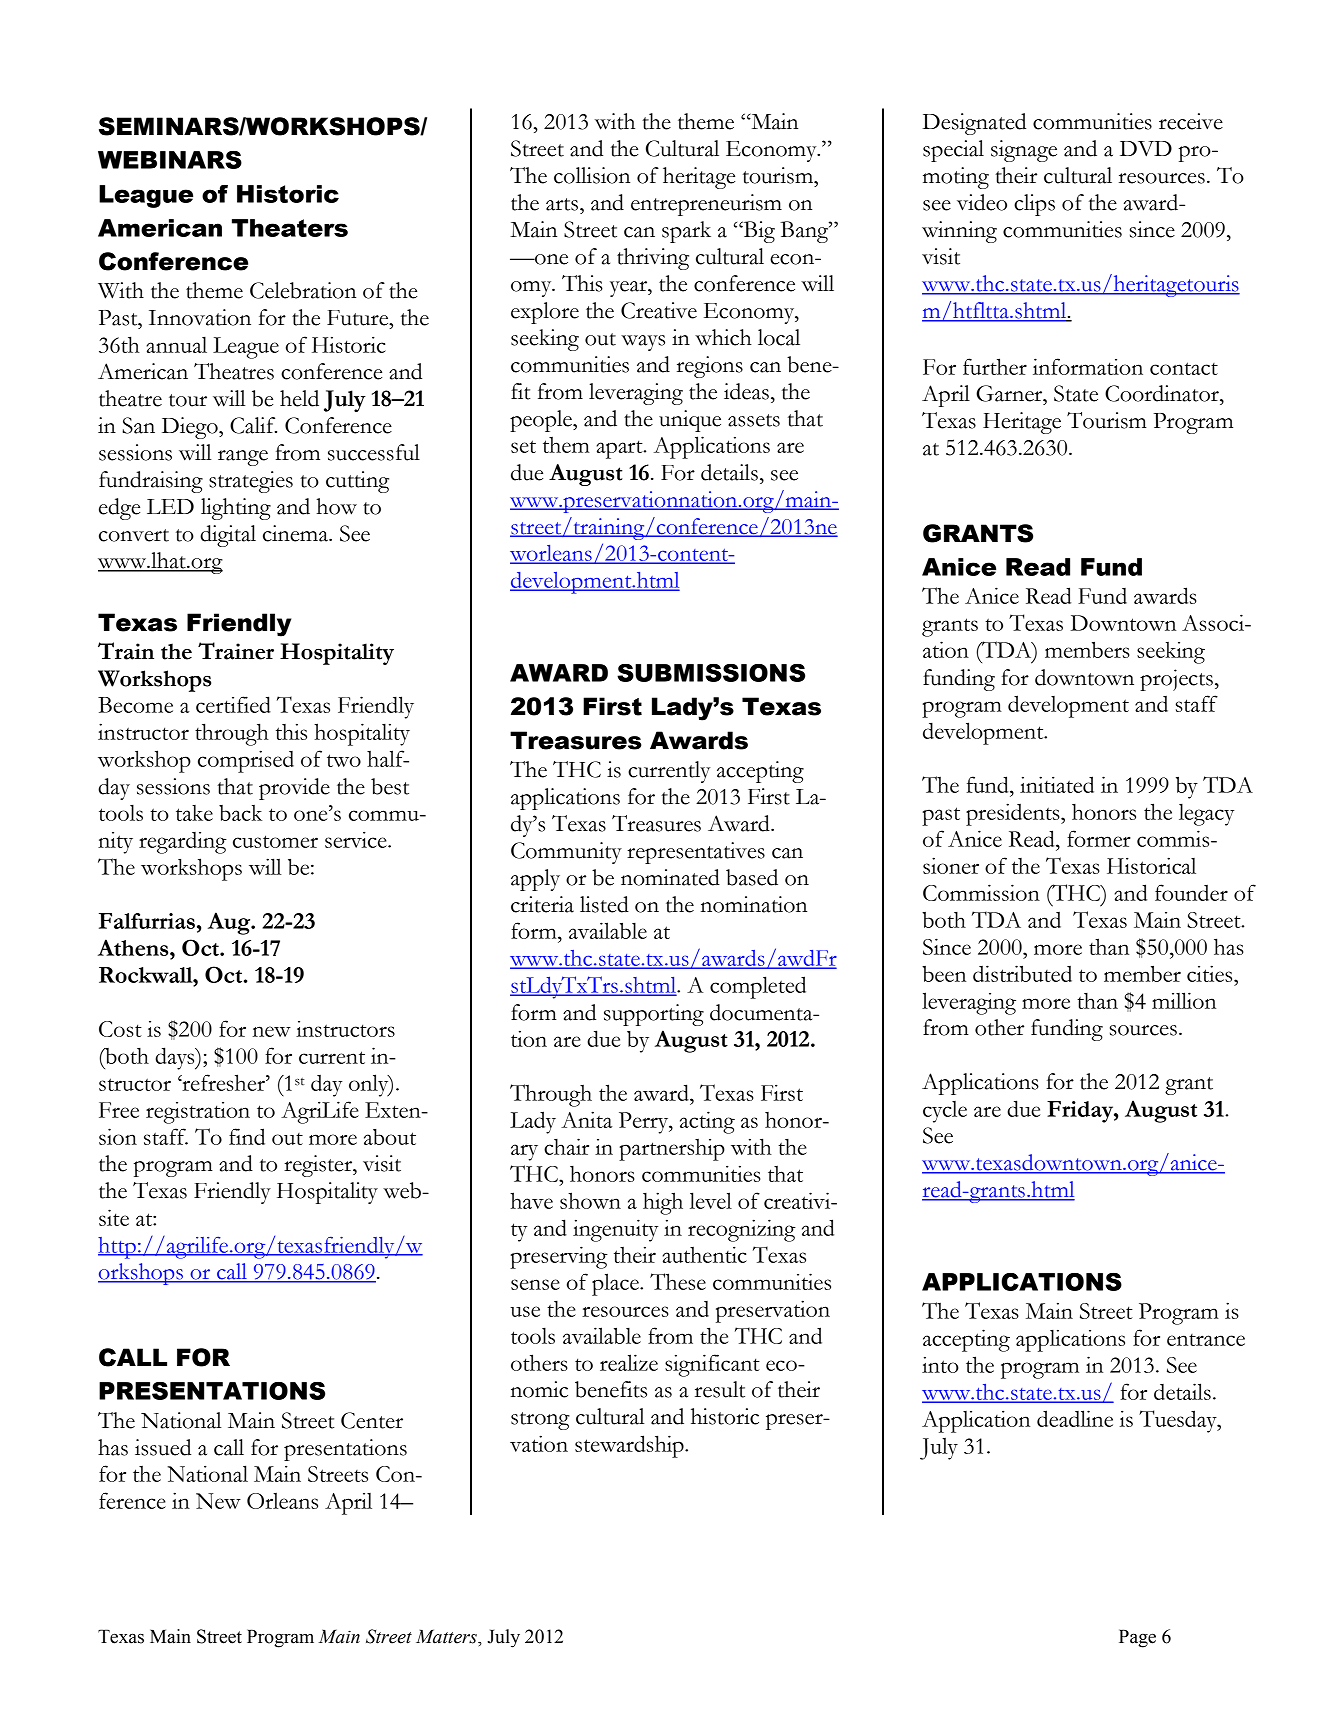 This screenshot has height=1726, width=1334. Describe the element at coordinates (447, 1636) in the screenshot. I see `Matters` at that location.
